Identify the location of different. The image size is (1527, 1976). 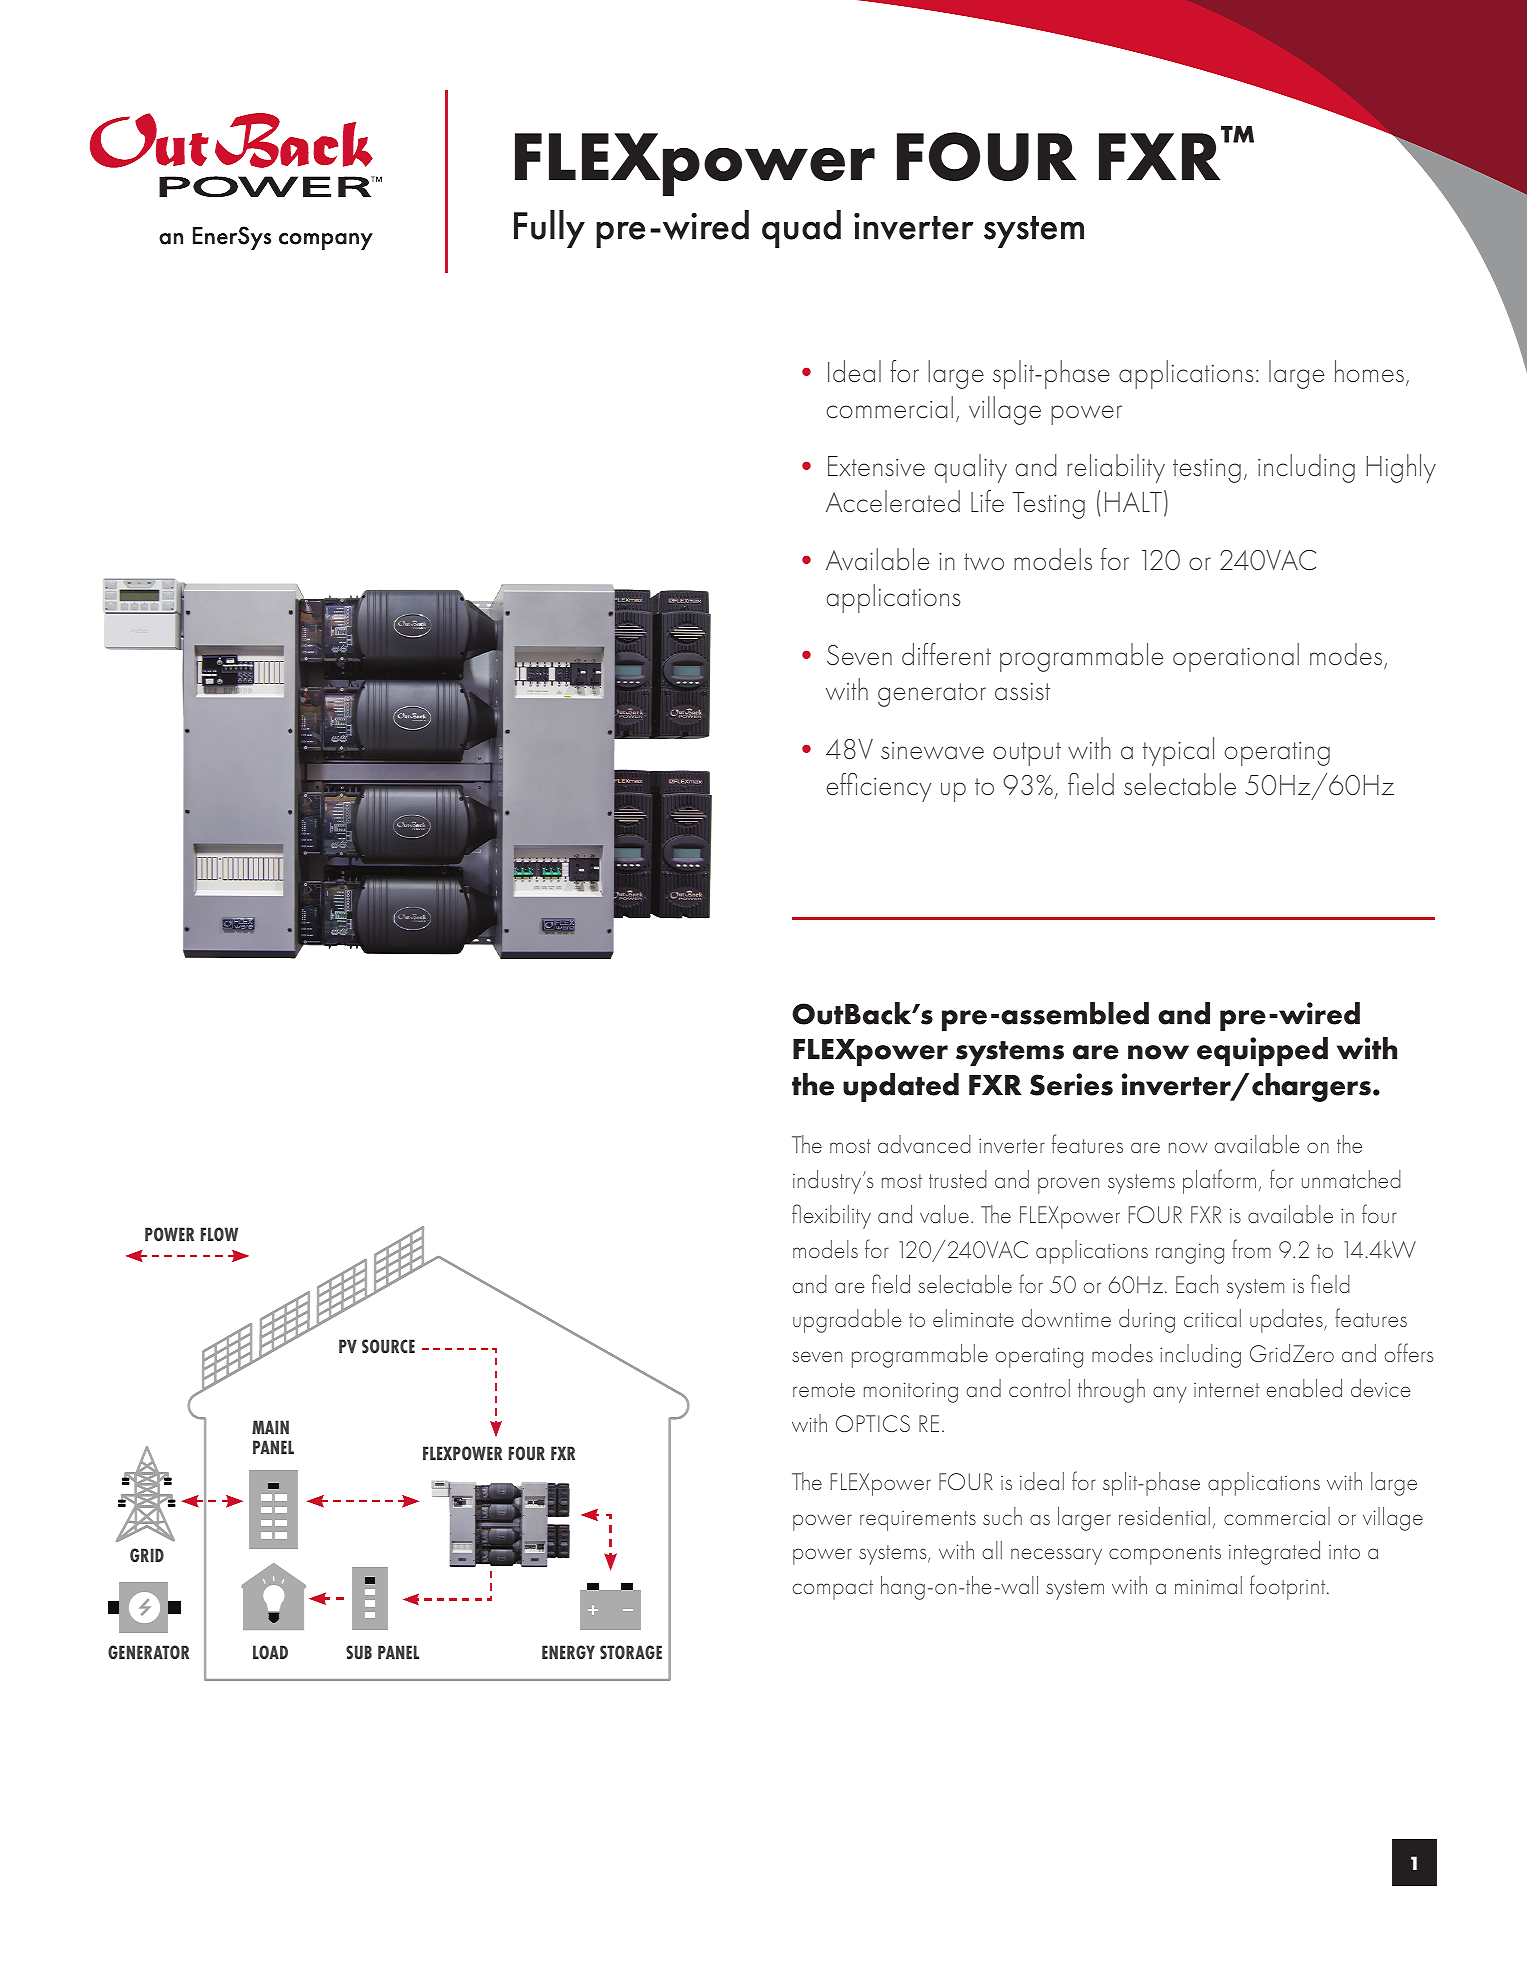
(946, 654).
